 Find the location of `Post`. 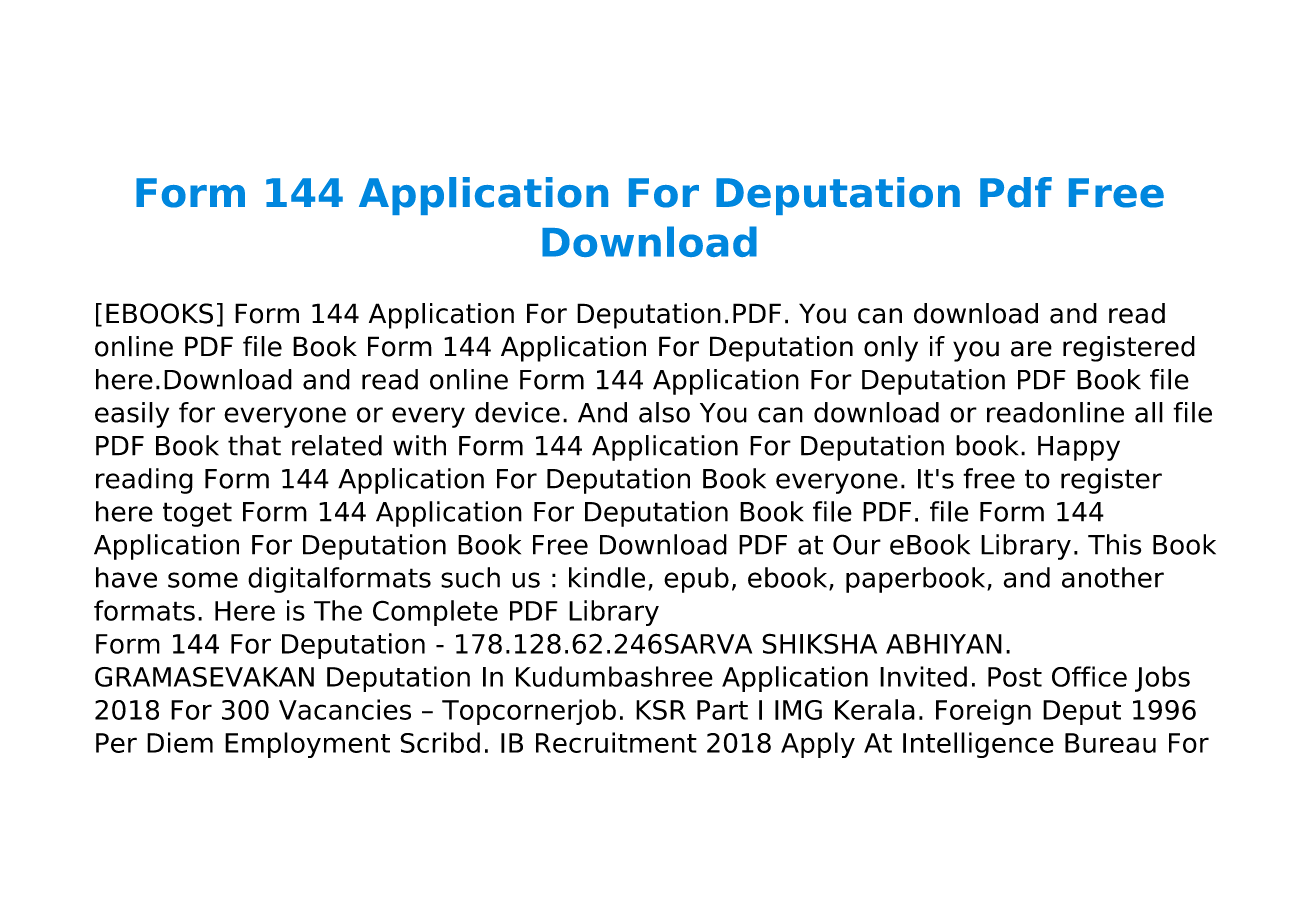

Post is located at coordinates (1015, 677).
